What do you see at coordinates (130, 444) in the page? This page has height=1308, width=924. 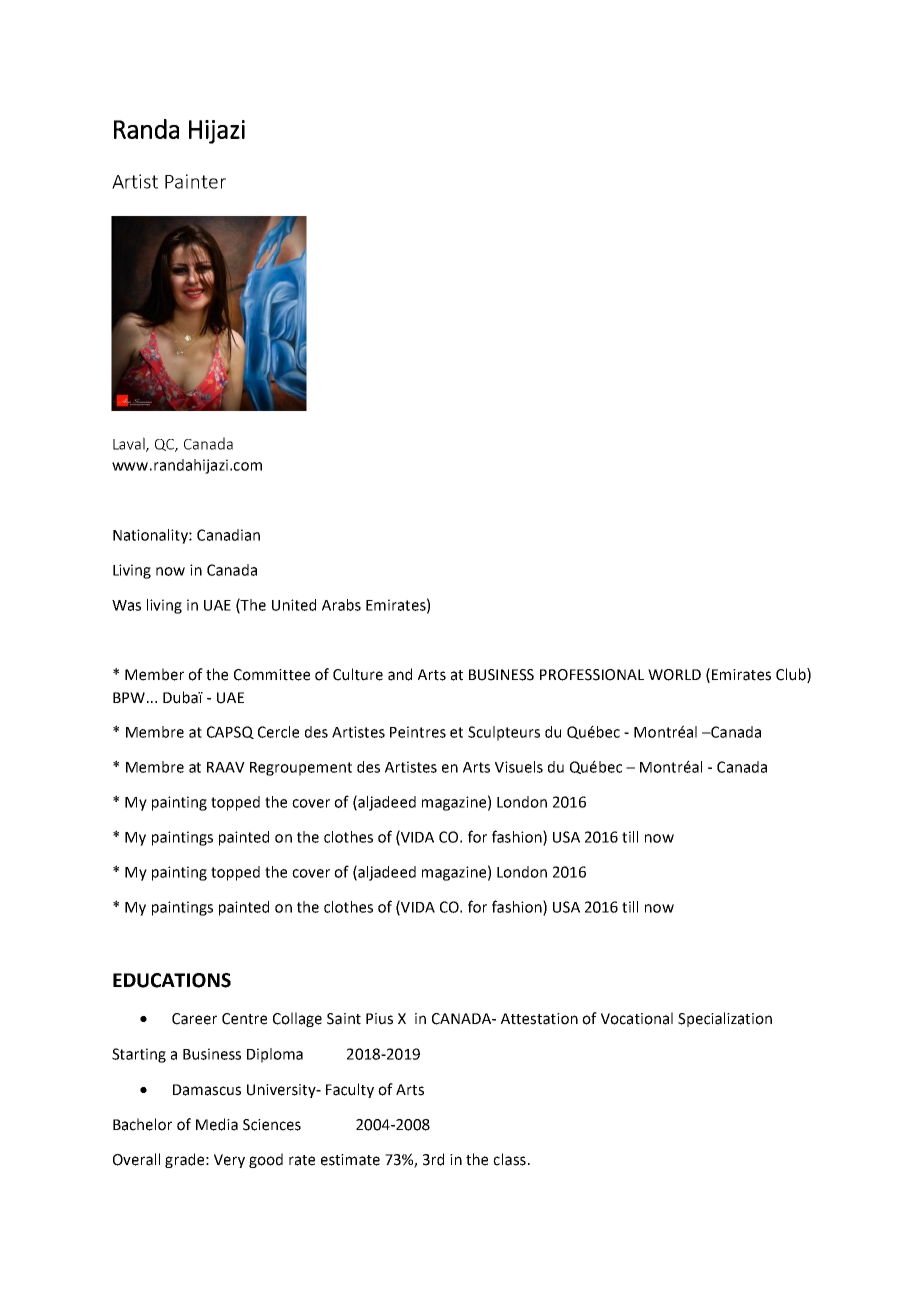 I see `Laval` at bounding box center [130, 444].
